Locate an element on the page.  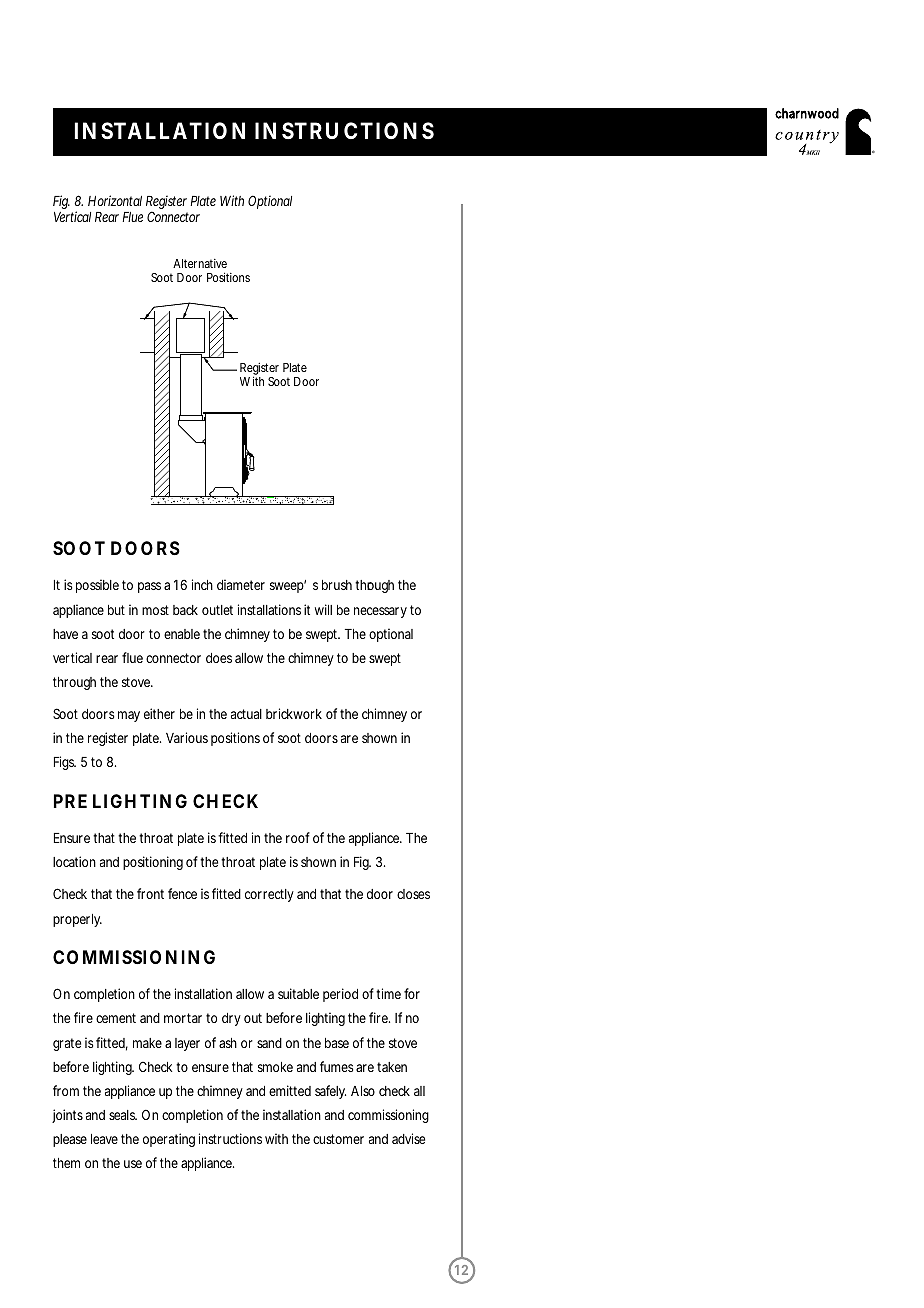
pass is located at coordinates (149, 587).
